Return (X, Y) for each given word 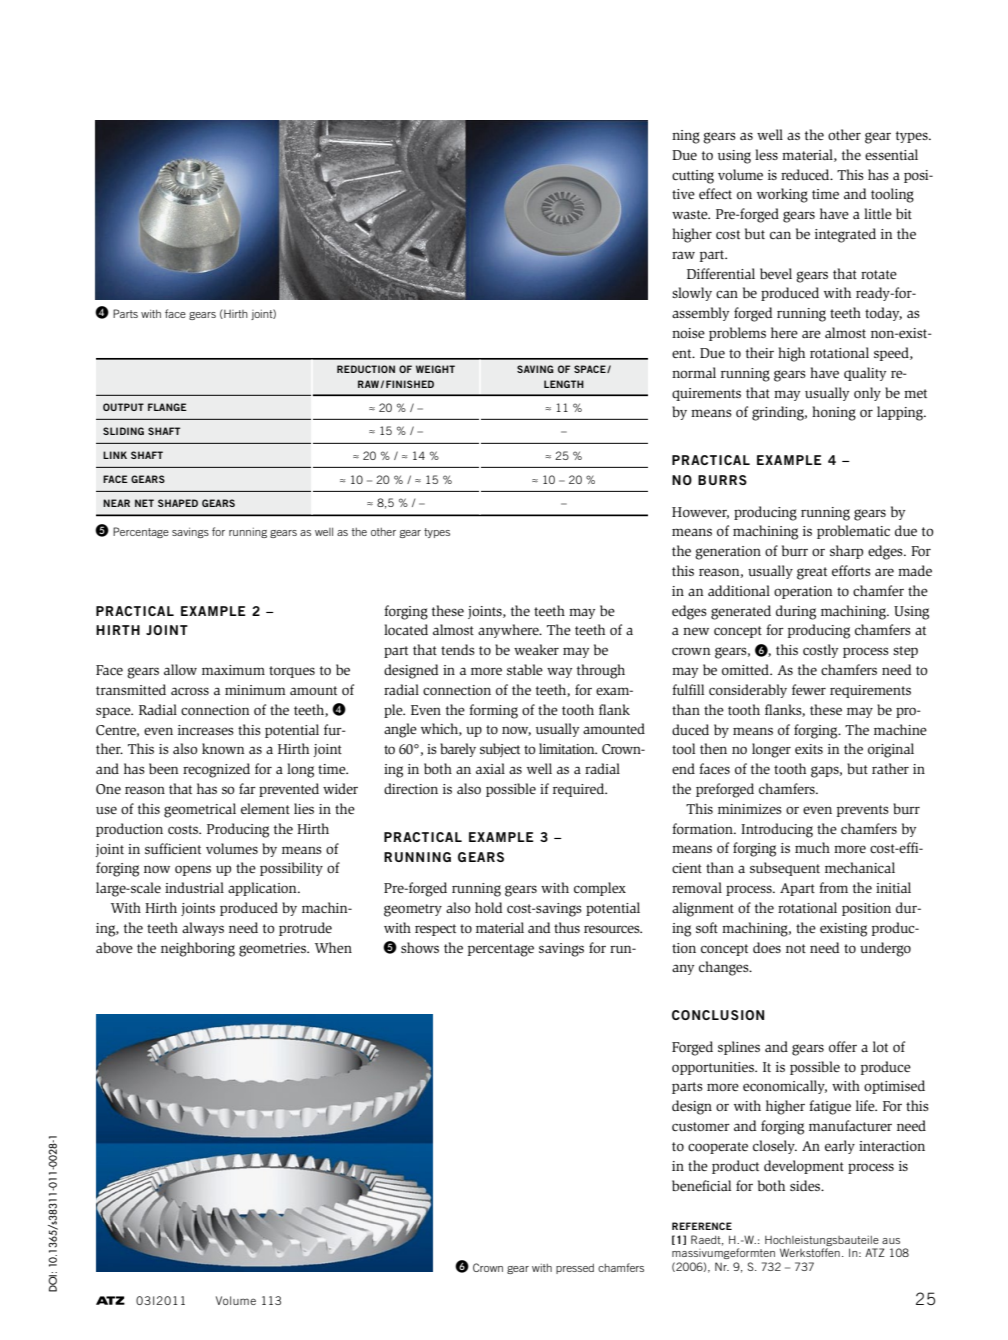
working (782, 195)
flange (167, 407)
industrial (194, 887)
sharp (846, 552)
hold (488, 907)
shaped (178, 503)
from (833, 887)
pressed (575, 1268)
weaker (536, 649)
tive (683, 194)
